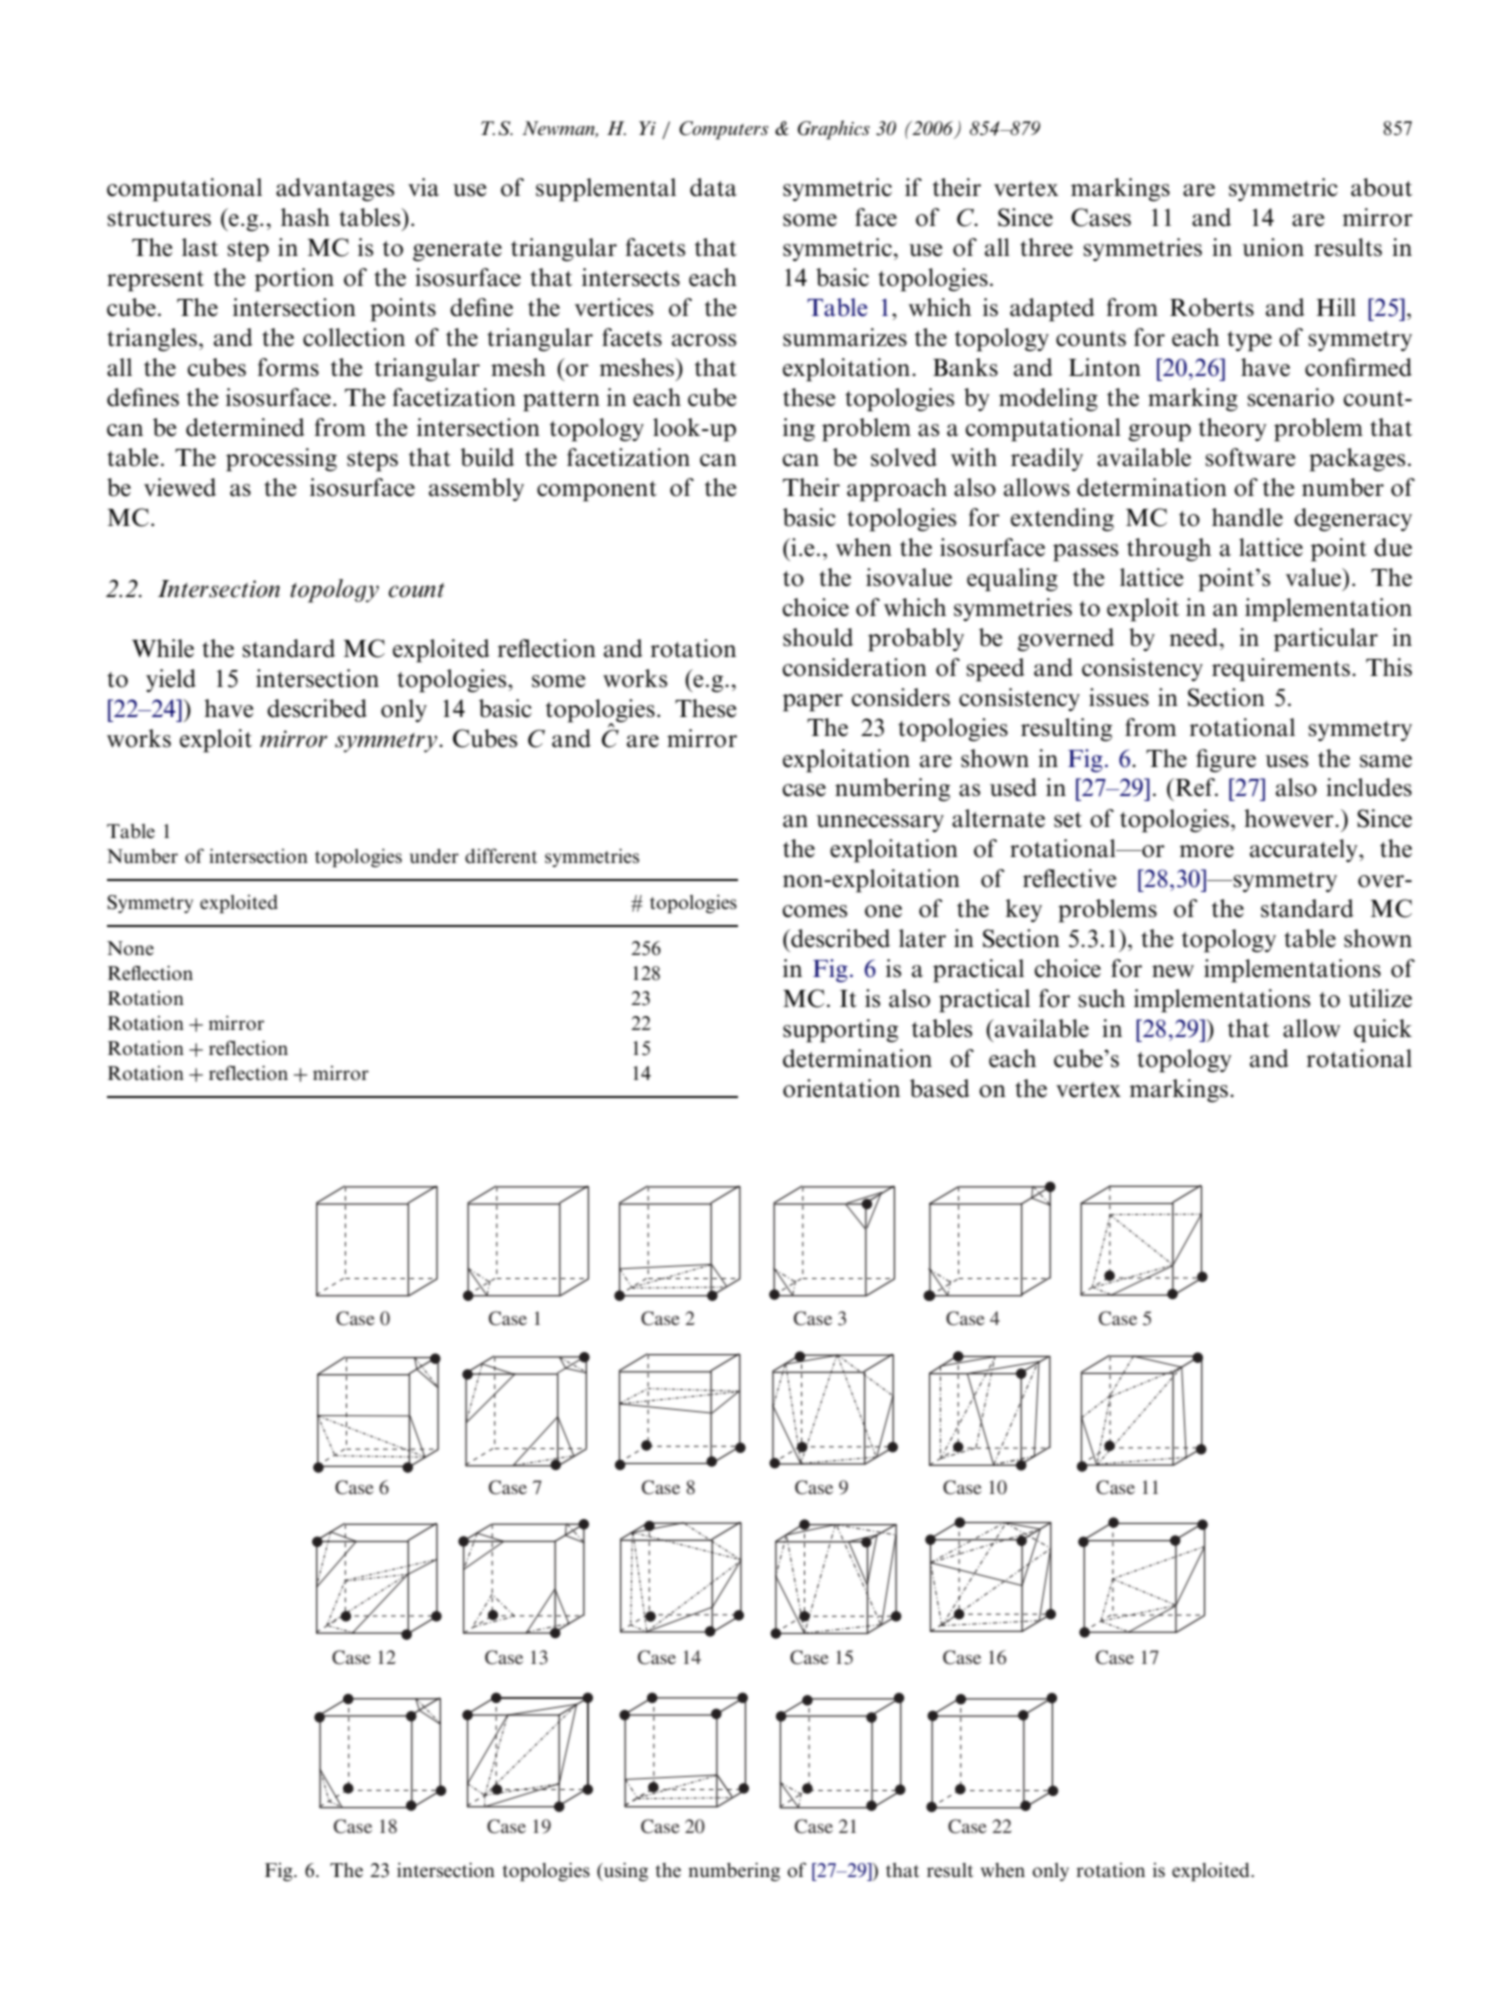 The image size is (1495, 1994). I want to click on advantages, so click(335, 190).
